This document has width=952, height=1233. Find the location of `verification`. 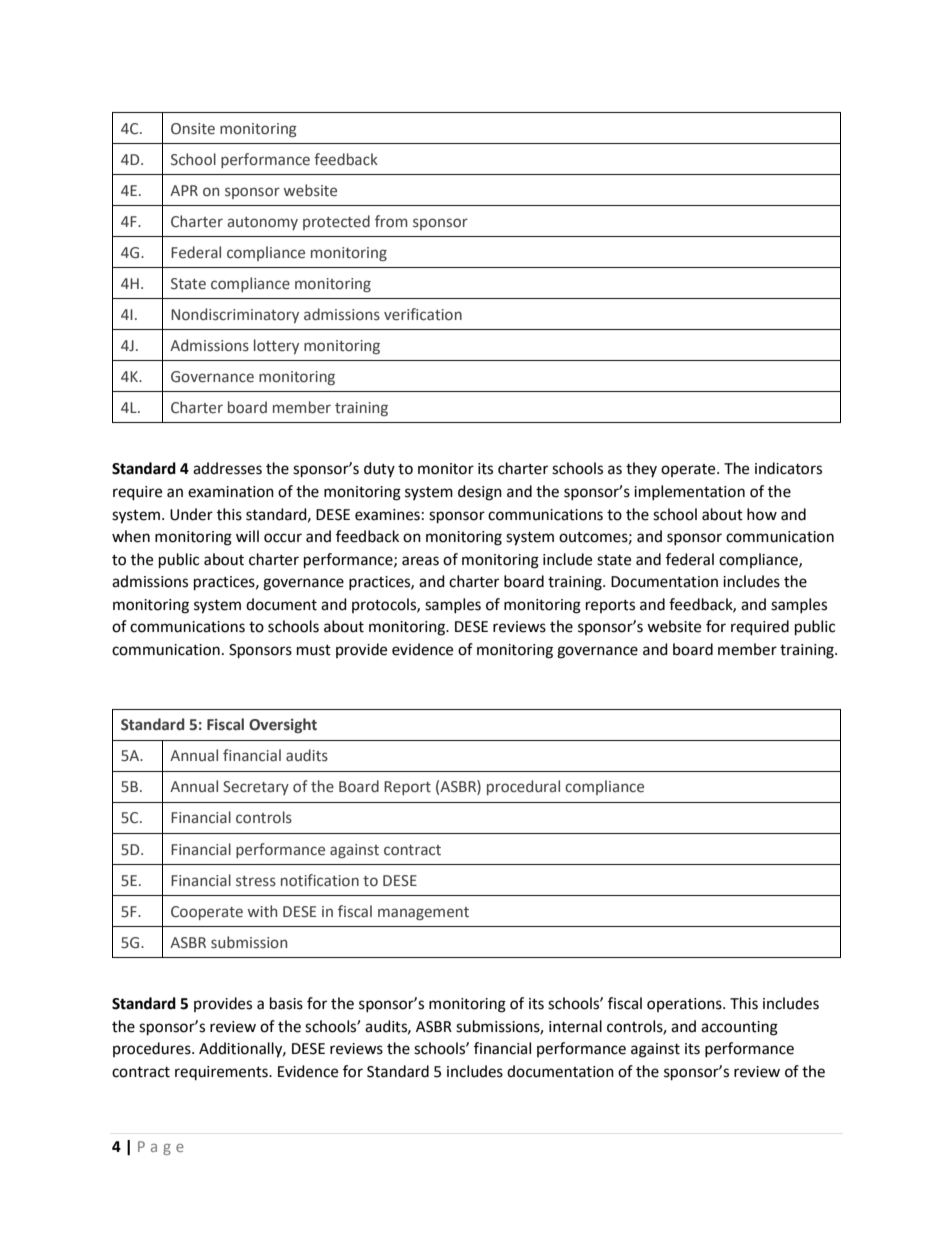

verification is located at coordinates (423, 314).
